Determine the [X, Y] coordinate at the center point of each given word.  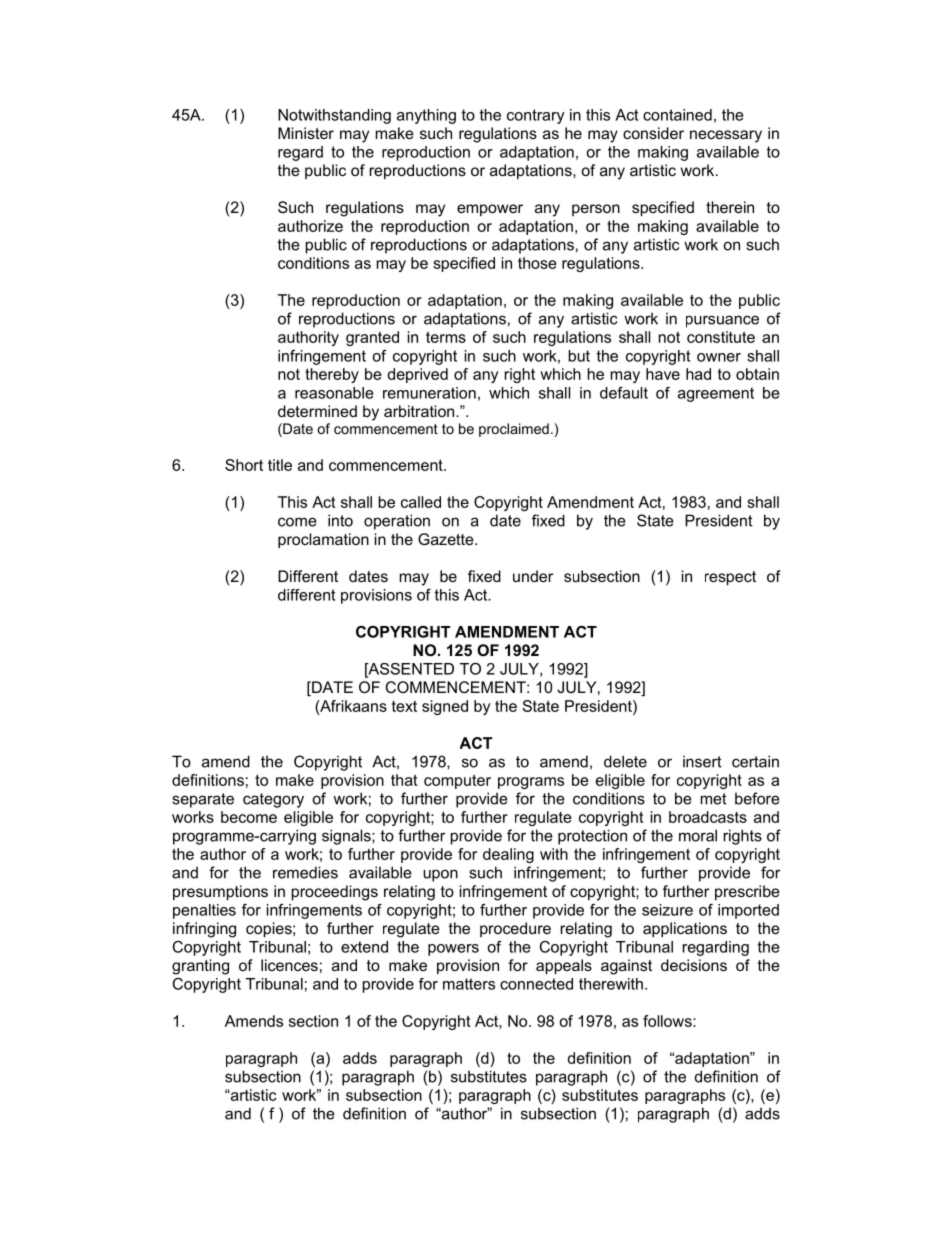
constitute [721, 337]
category [273, 800]
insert [702, 761]
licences [289, 965]
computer [457, 781]
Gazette [447, 539]
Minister [306, 133]
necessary [726, 136]
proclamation [323, 540]
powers [453, 950]
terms [446, 337]
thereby [332, 375]
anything [426, 116]
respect [730, 578]
